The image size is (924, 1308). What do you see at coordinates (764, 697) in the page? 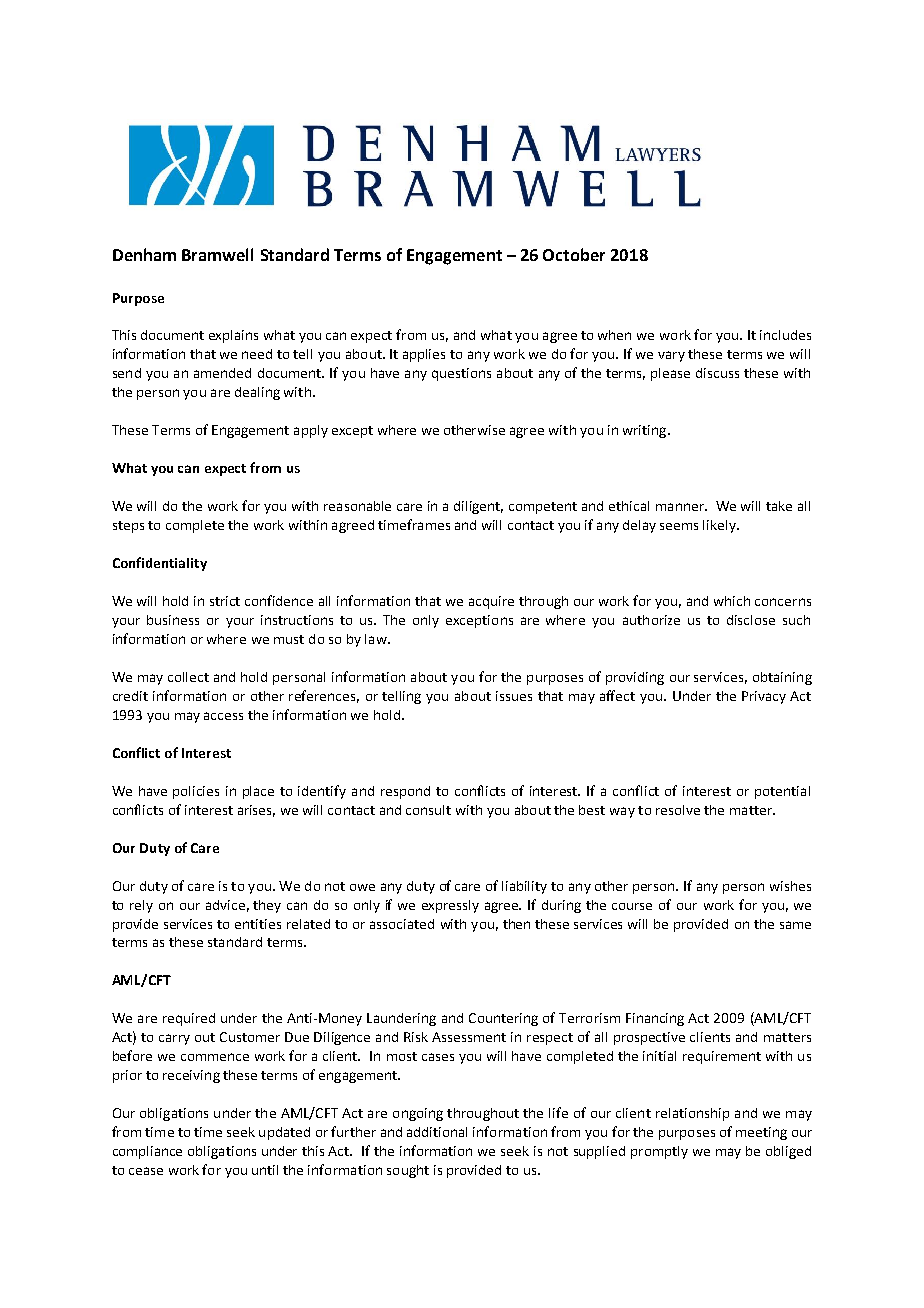
I see `Privacy` at bounding box center [764, 697].
